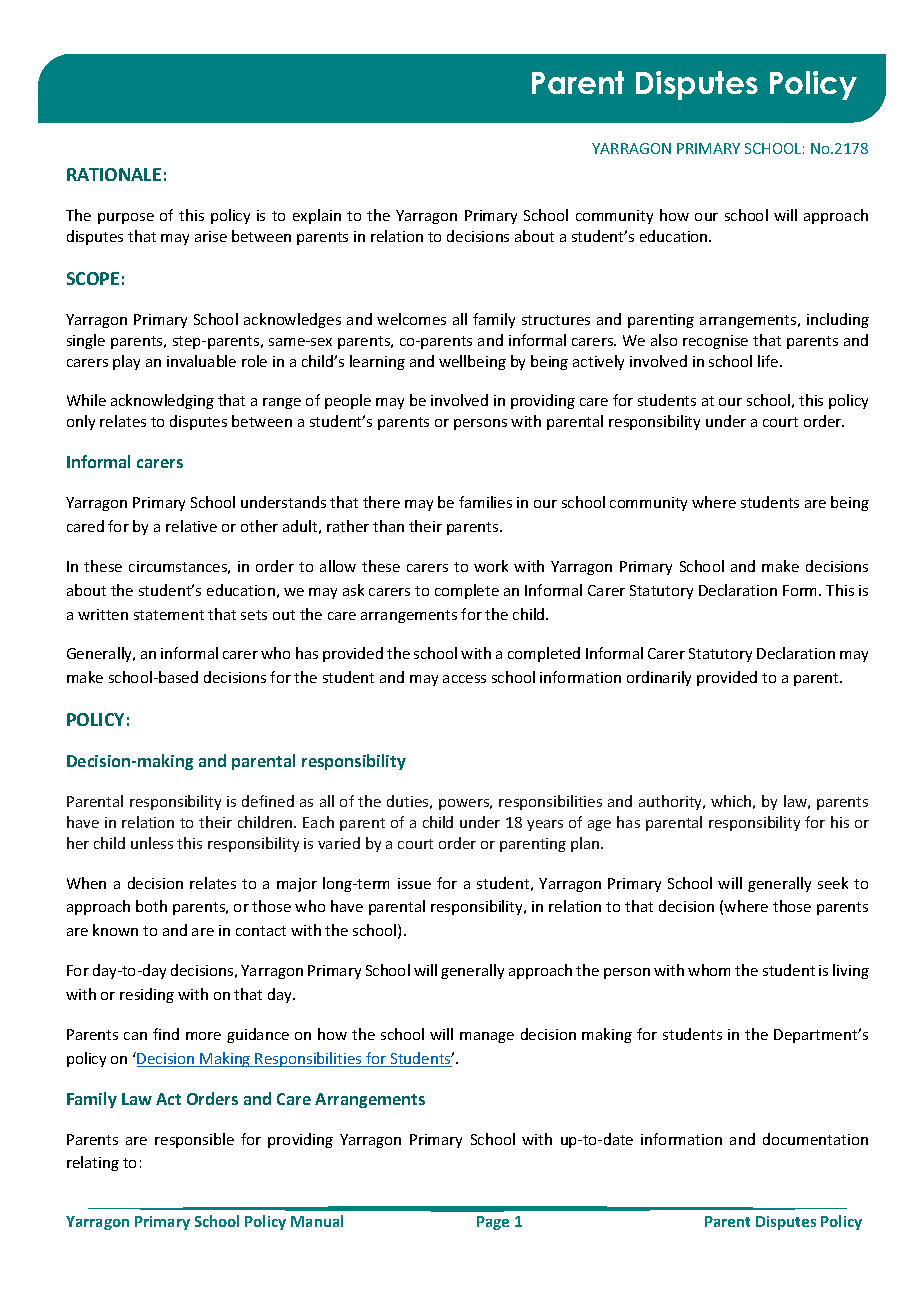 This page has height=1308, width=924. What do you see at coordinates (493, 1223) in the page?
I see `Page` at bounding box center [493, 1223].
